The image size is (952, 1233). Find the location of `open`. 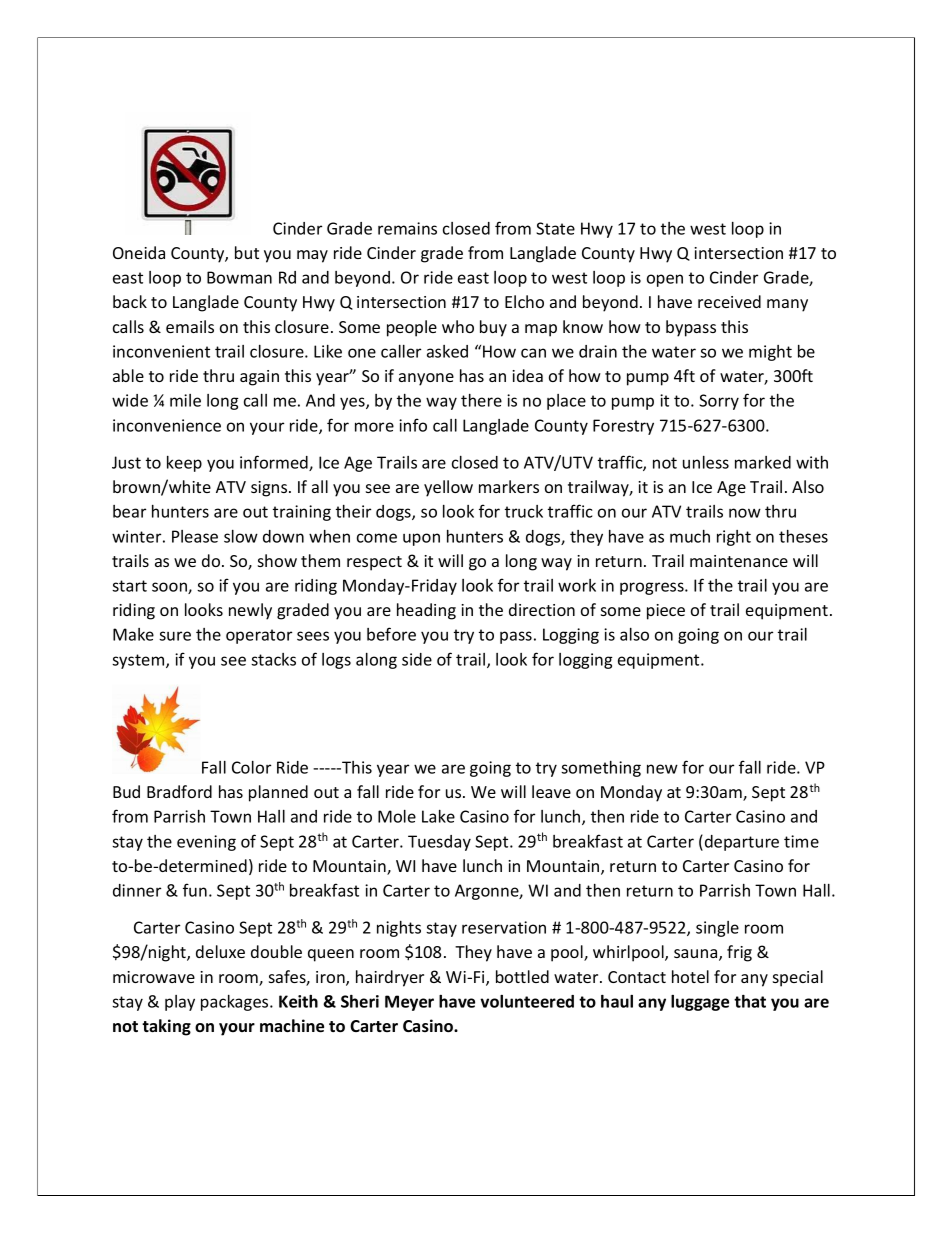

open is located at coordinates (665, 280).
